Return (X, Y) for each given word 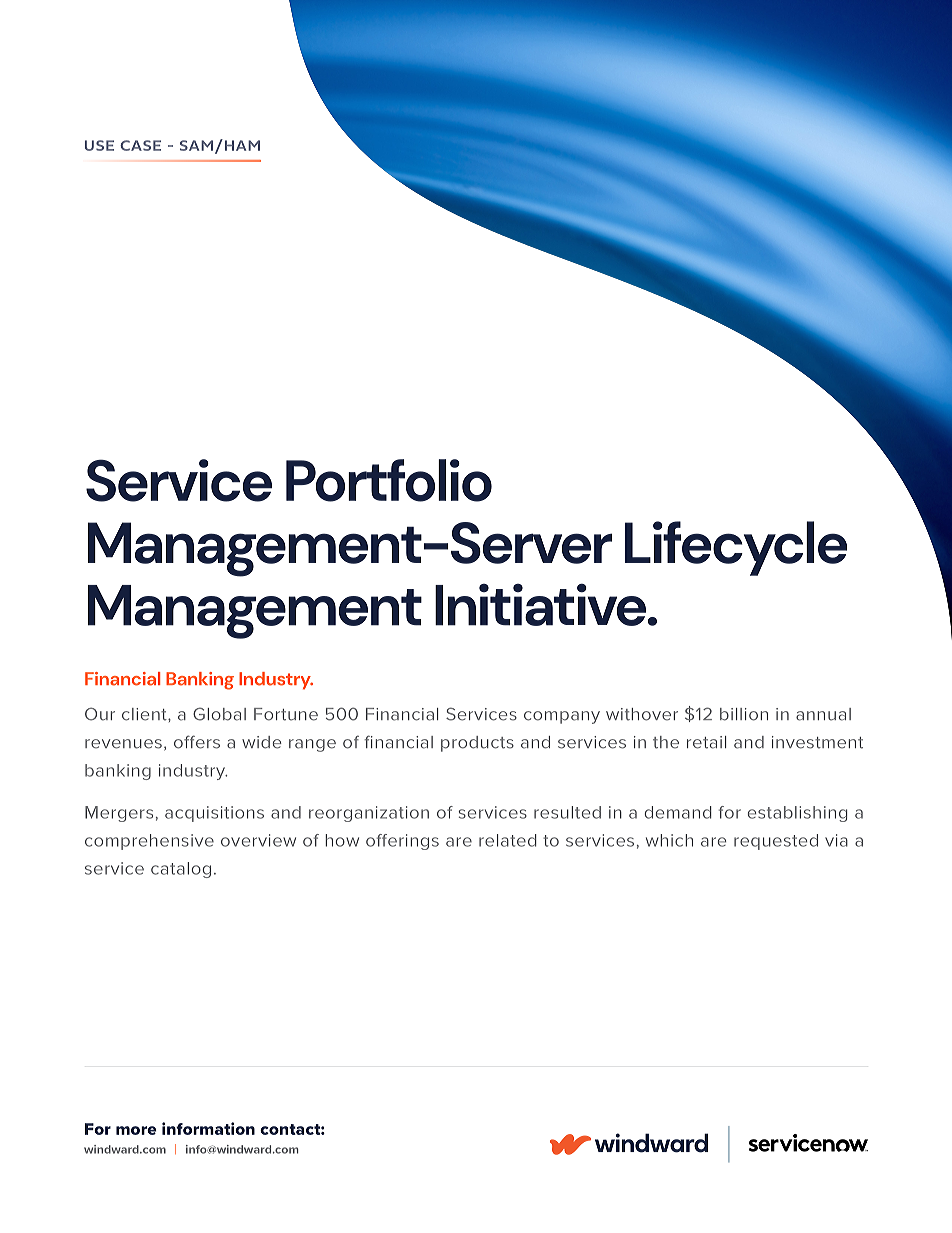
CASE (140, 145)
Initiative (540, 605)
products (477, 744)
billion (744, 714)
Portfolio (389, 480)
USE (99, 145)
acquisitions (214, 814)
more (136, 1130)
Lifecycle (736, 548)
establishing (797, 814)
